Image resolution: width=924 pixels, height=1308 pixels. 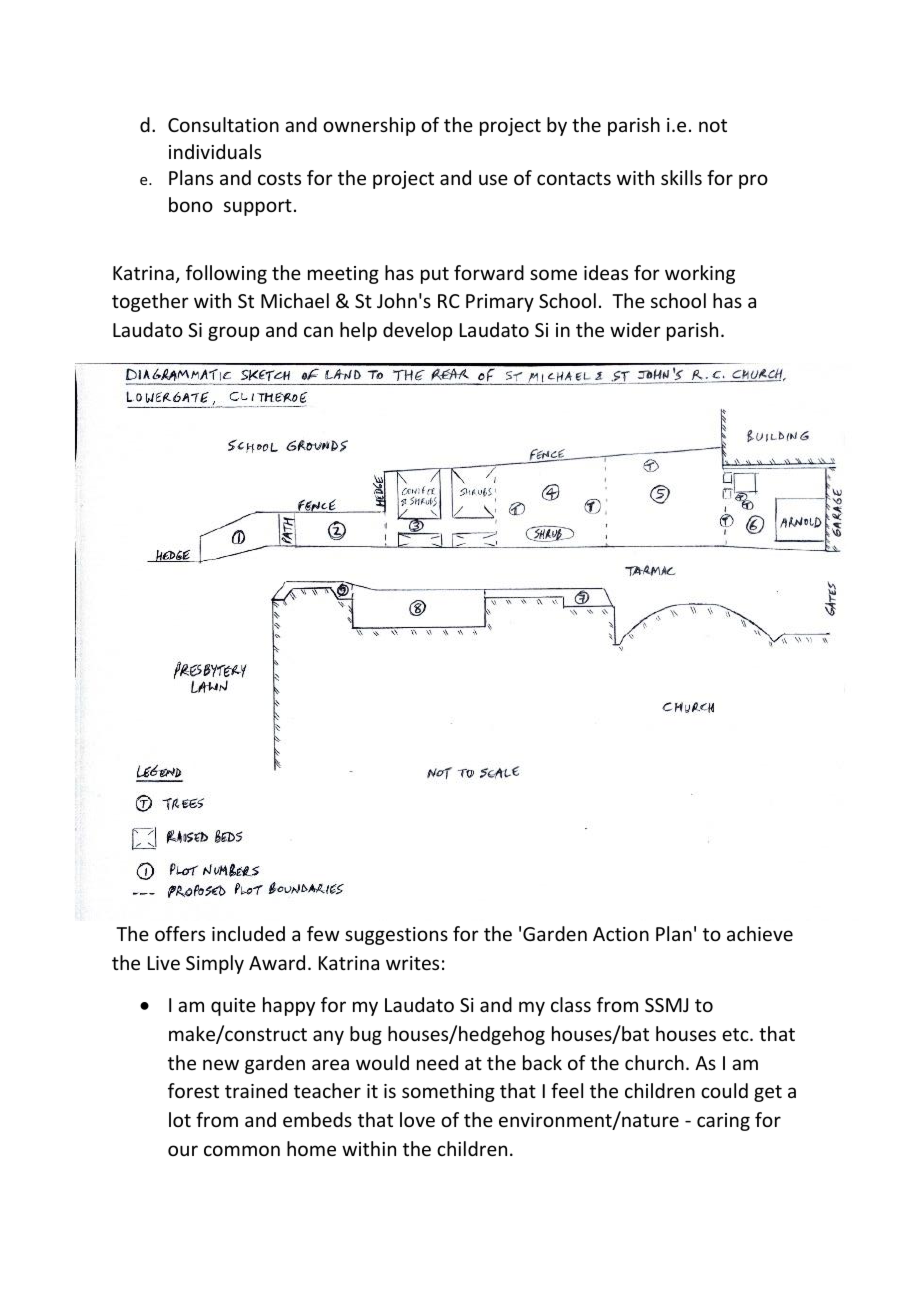 I want to click on skills, so click(x=681, y=177).
